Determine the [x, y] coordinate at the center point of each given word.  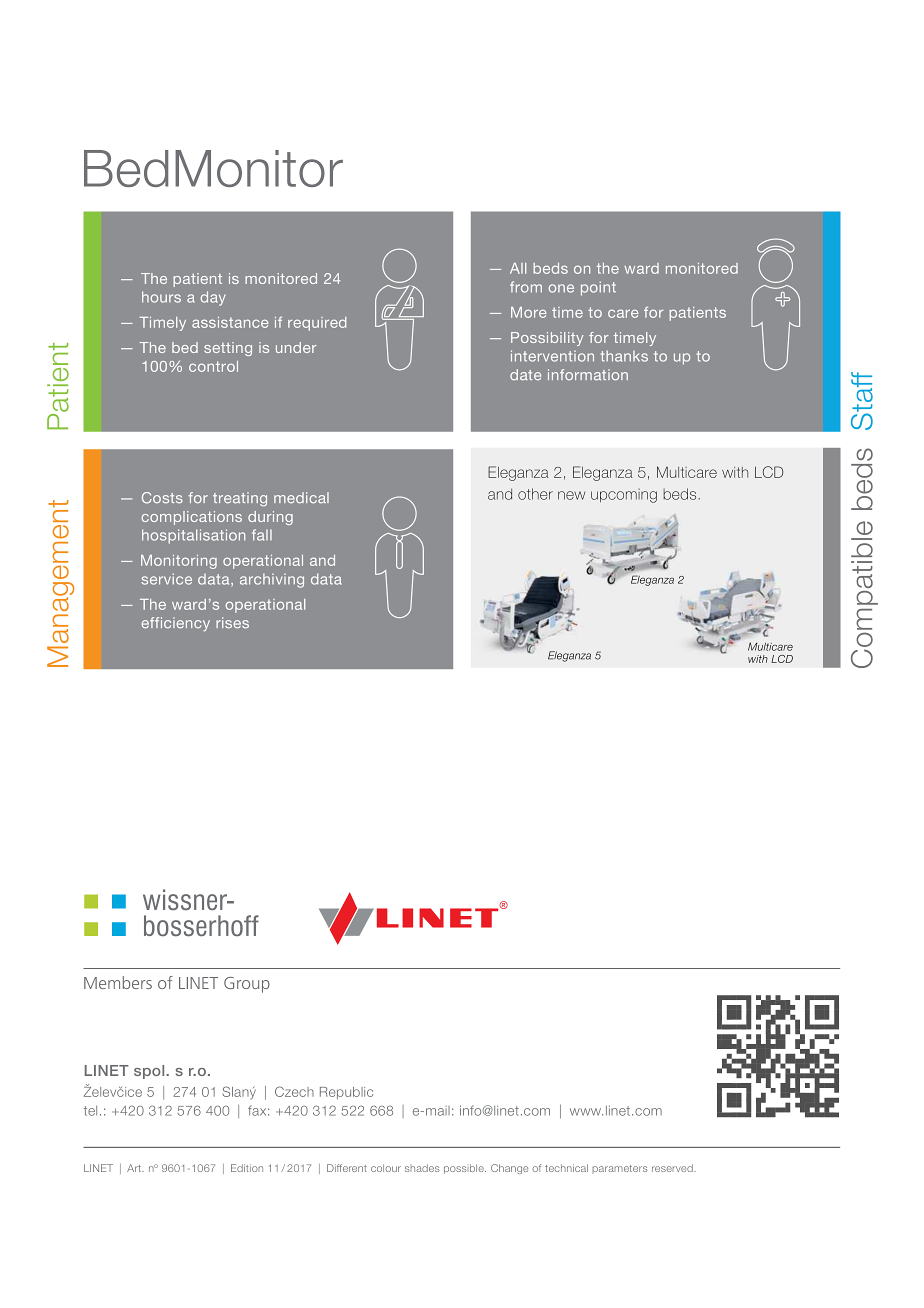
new [571, 495]
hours [161, 297]
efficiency [176, 624]
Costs [162, 498]
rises [232, 622]
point [598, 288]
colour [386, 1168]
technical [566, 1168]
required [317, 324]
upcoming [624, 496]
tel [90, 1111]
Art [135, 1168]
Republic [346, 1093]
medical [301, 497]
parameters [620, 1169]
